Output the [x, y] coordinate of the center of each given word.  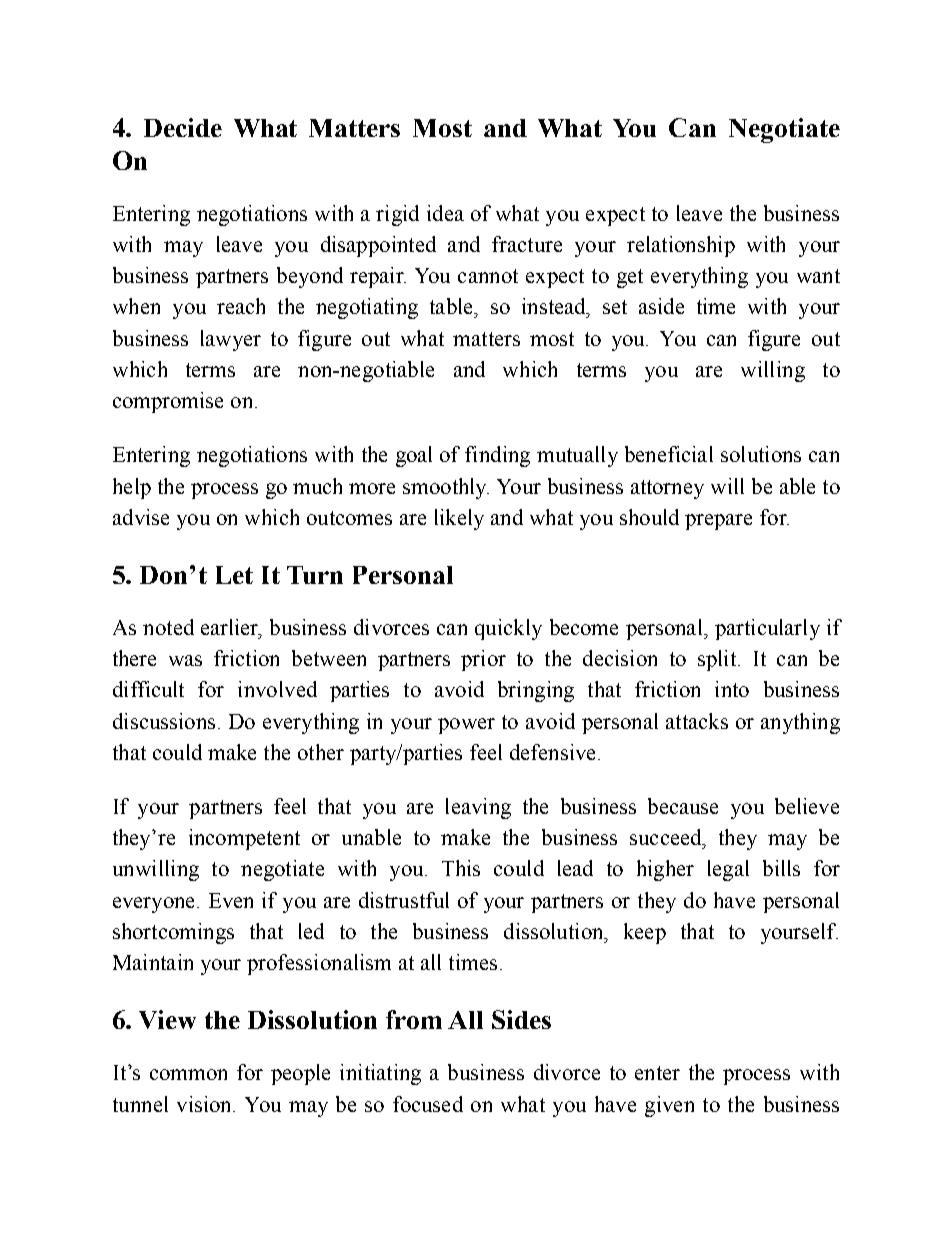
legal [728, 870]
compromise [168, 402]
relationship [681, 246]
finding [497, 456]
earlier [231, 628]
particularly [767, 629]
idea [445, 213]
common [188, 1074]
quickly [508, 629]
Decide [183, 127]
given [669, 1106]
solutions [761, 454]
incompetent [244, 839]
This [461, 868]
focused [428, 1104]
